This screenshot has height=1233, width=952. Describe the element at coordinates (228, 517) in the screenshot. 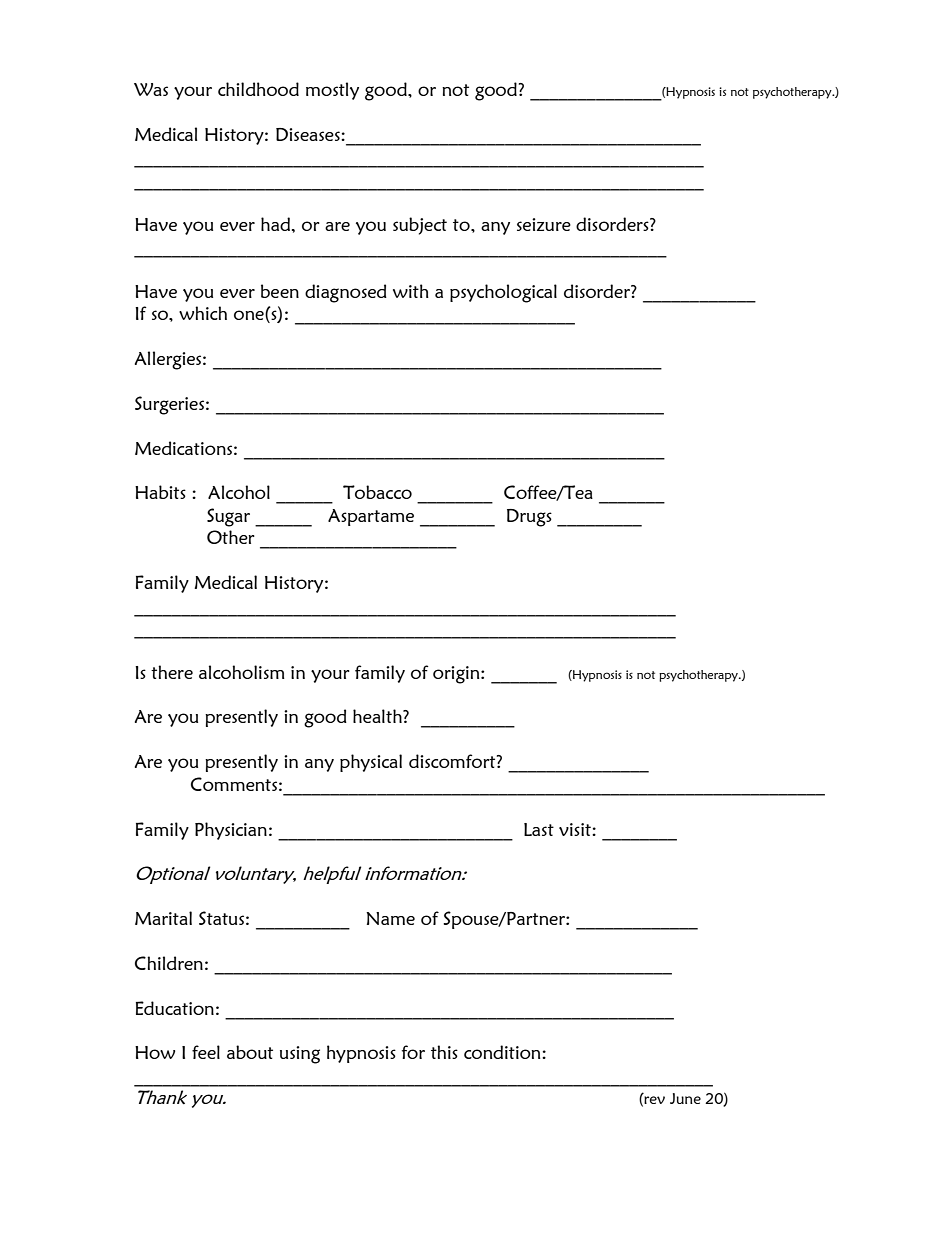

I see `Sugar` at that location.
